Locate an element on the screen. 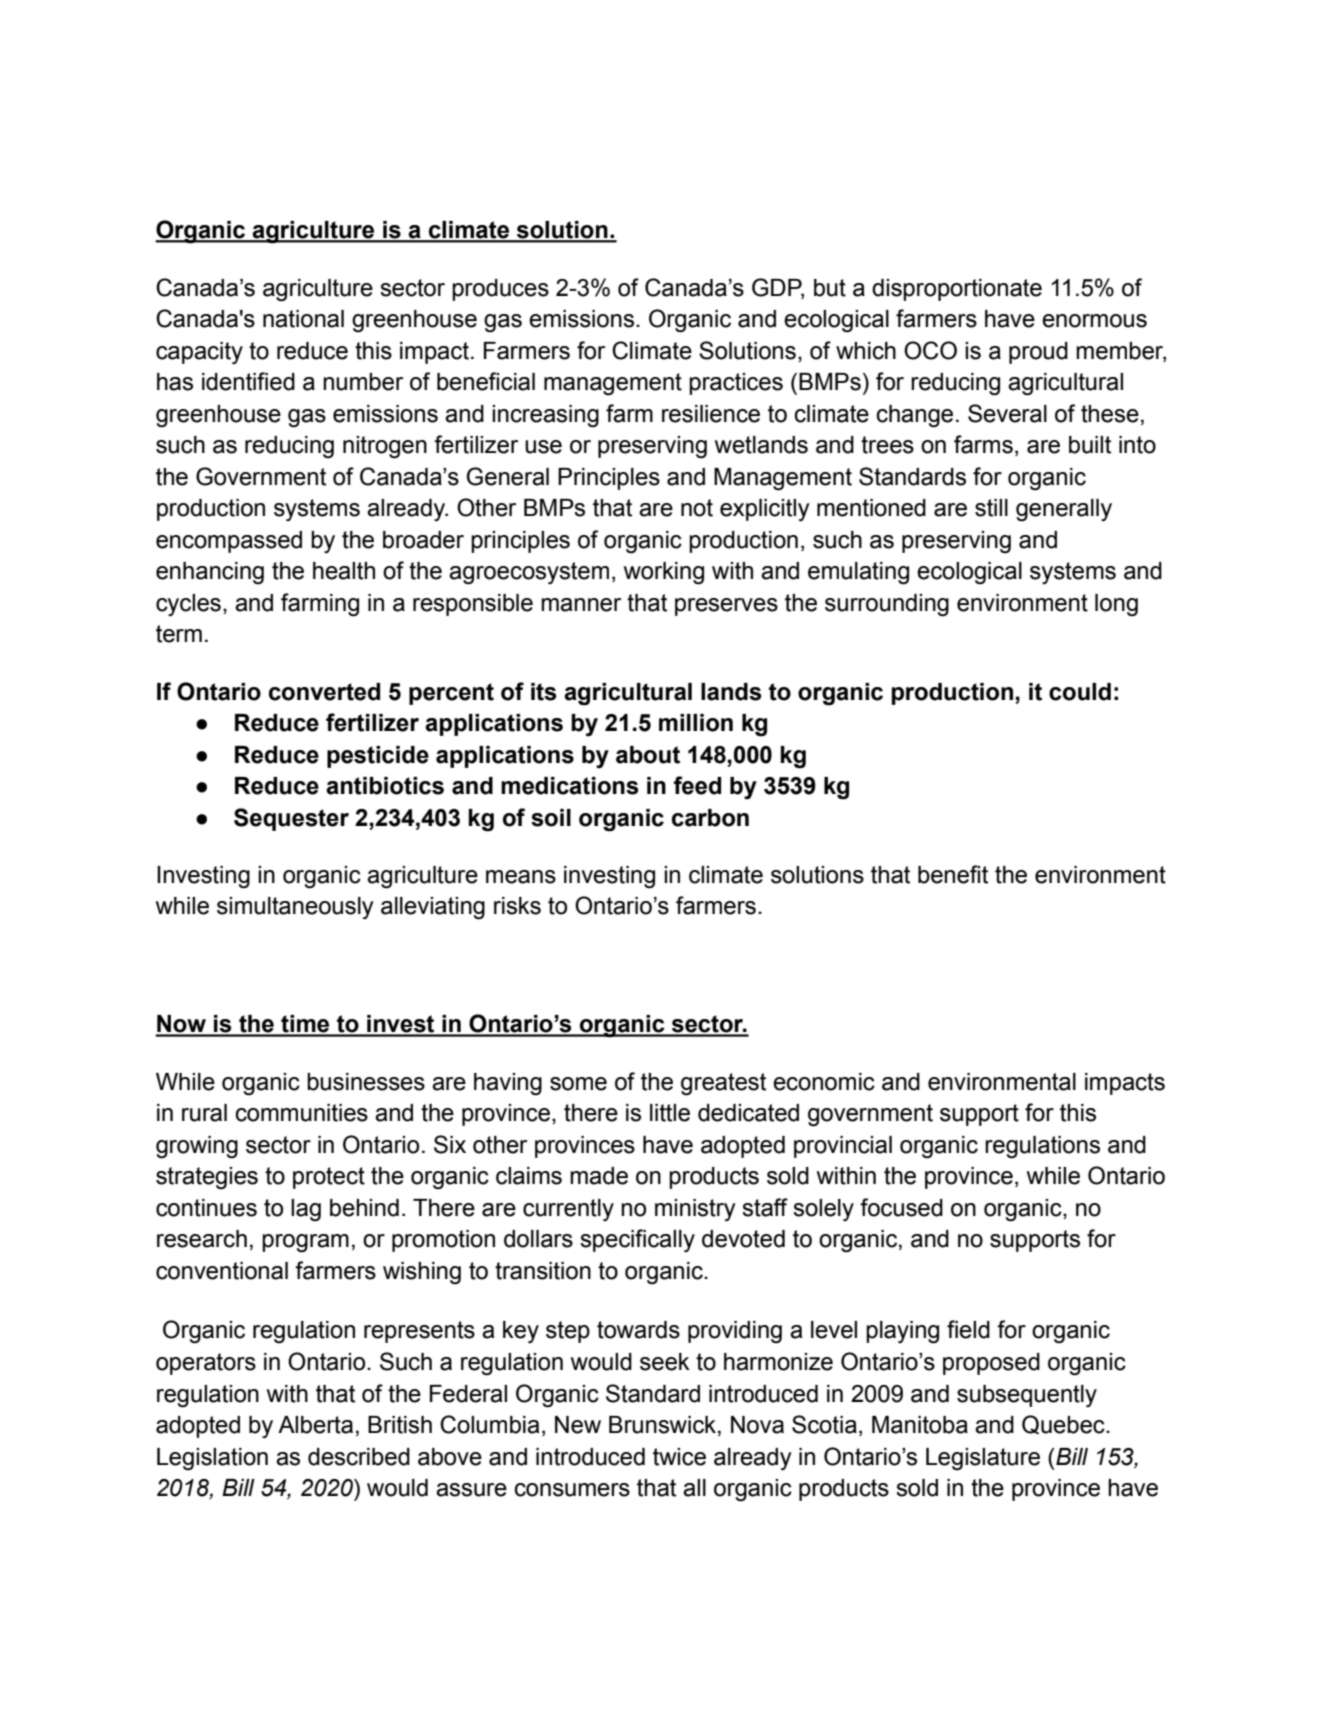 Image resolution: width=1324 pixels, height=1714 pixels. carbon is located at coordinates (710, 818).
